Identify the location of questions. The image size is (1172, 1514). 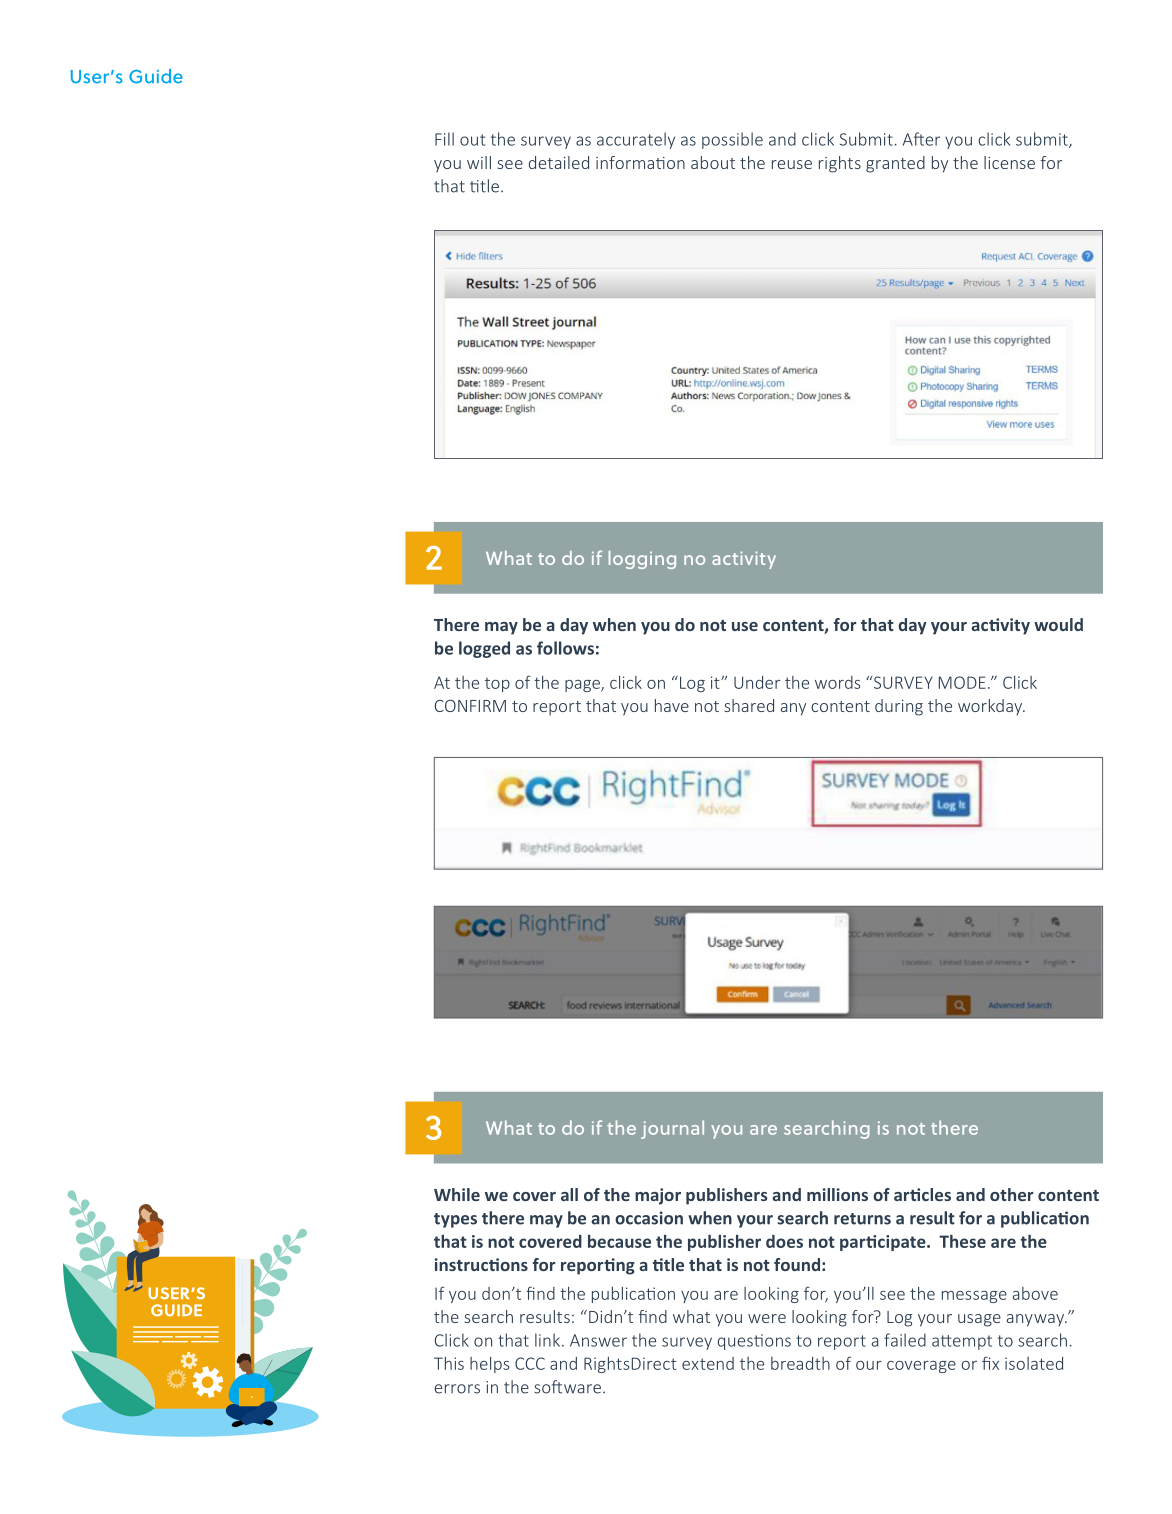
(754, 1342).
